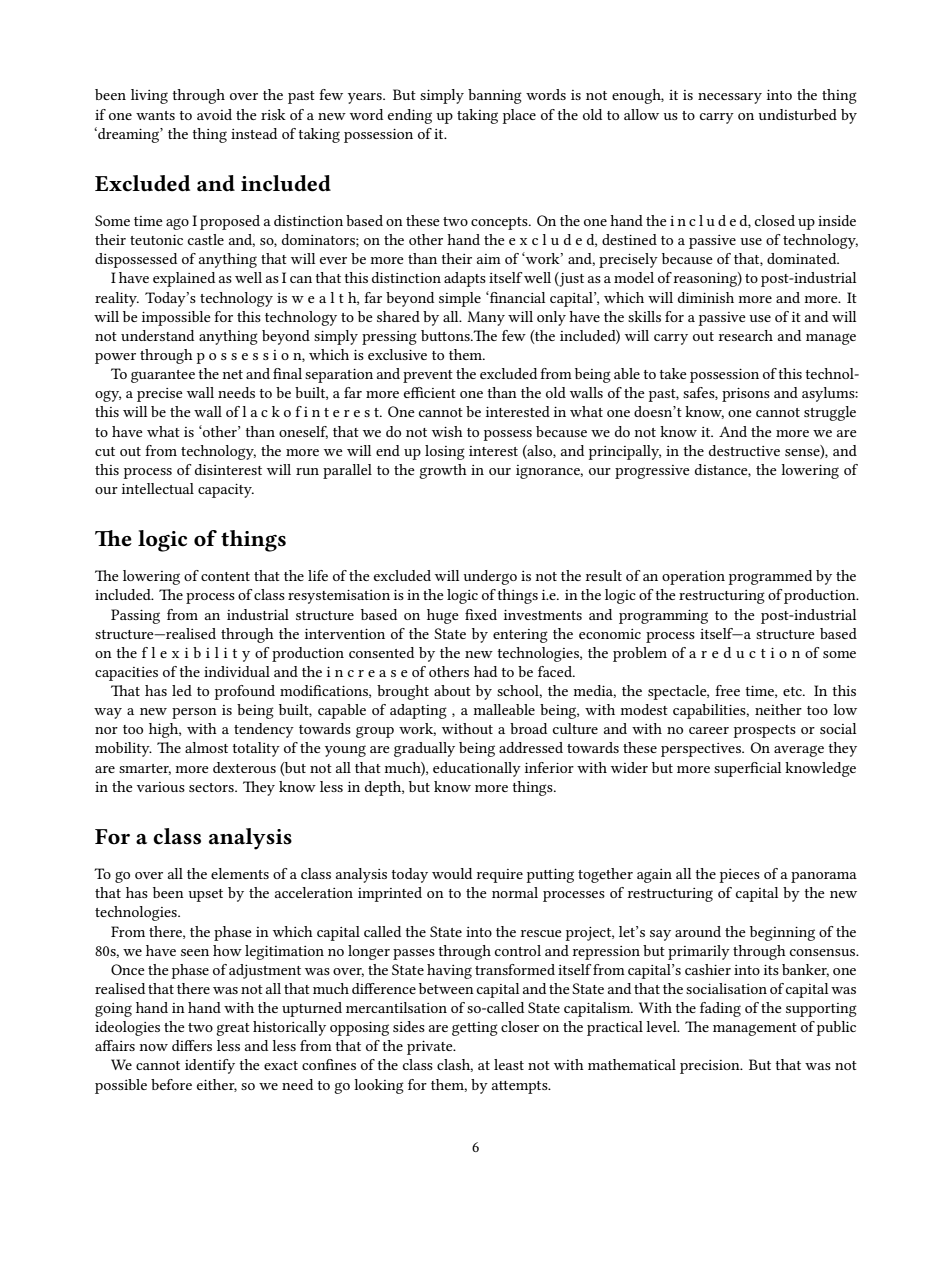 This screenshot has width=952, height=1267. What do you see at coordinates (730, 98) in the screenshot?
I see `necessary` at bounding box center [730, 98].
